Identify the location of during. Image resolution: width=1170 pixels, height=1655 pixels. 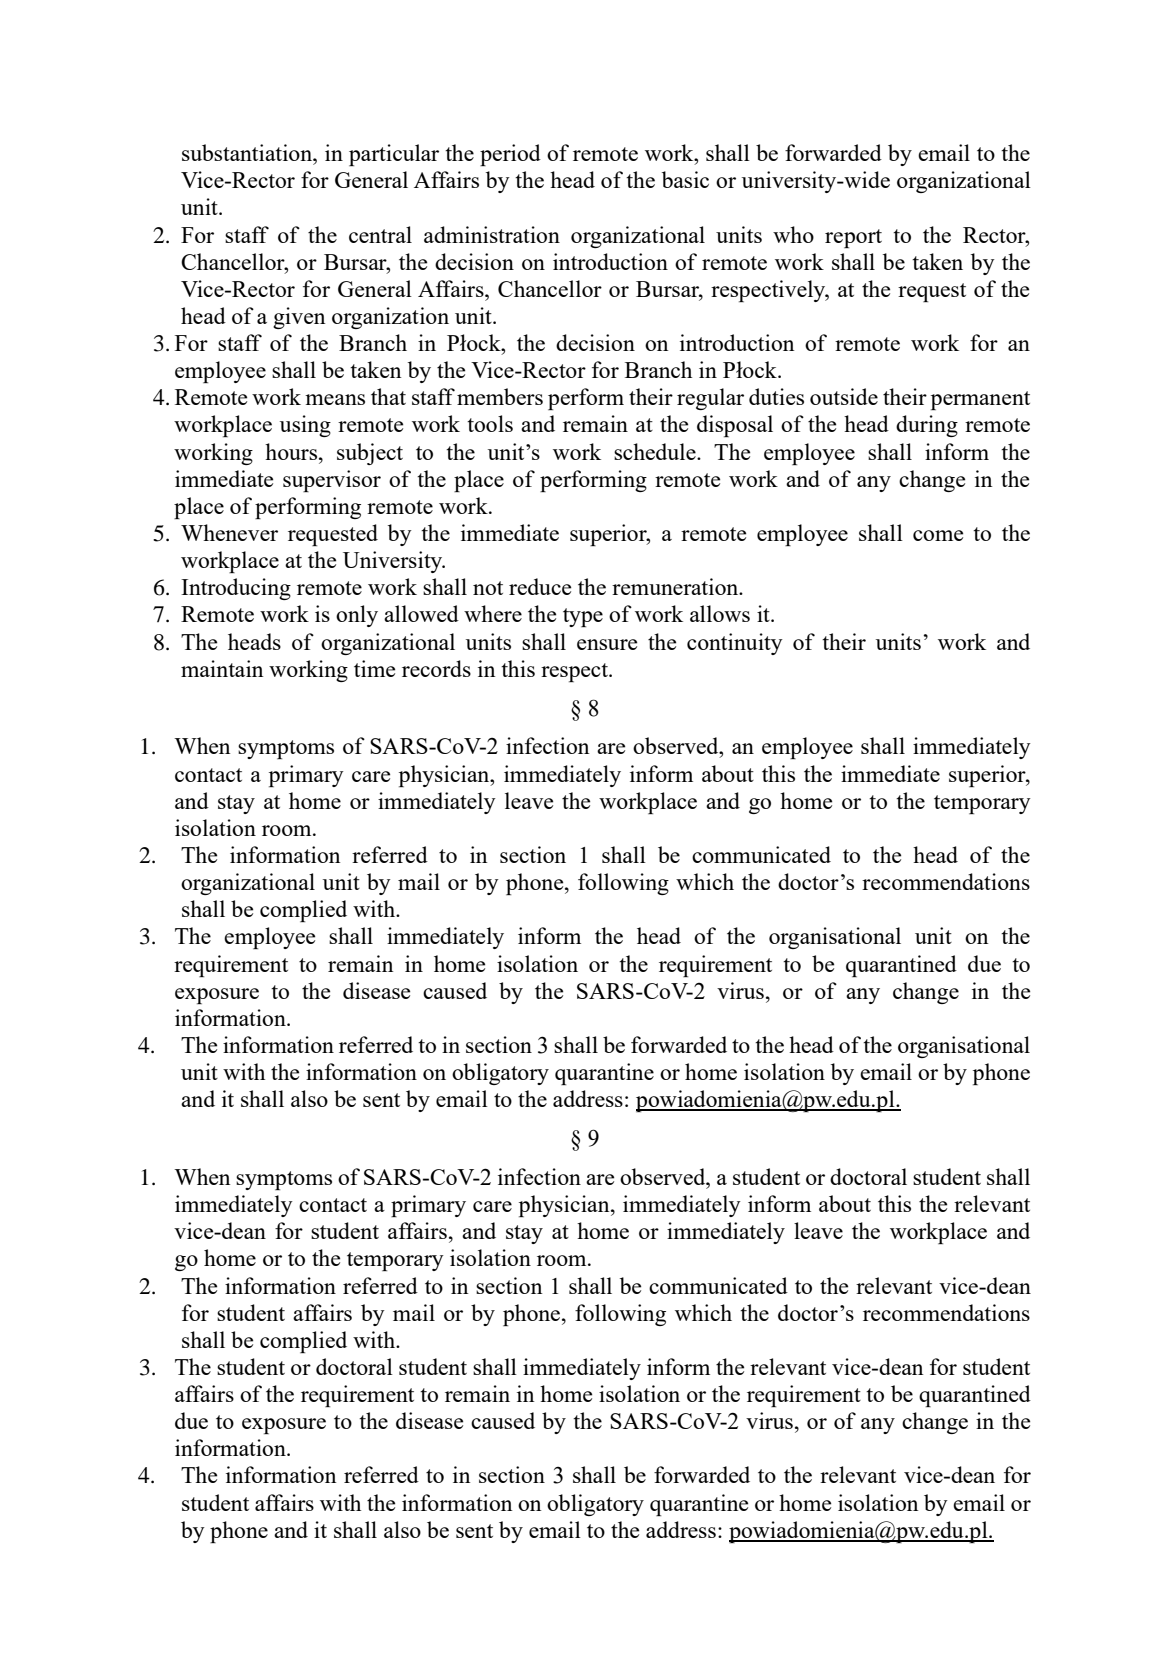
(927, 426).
